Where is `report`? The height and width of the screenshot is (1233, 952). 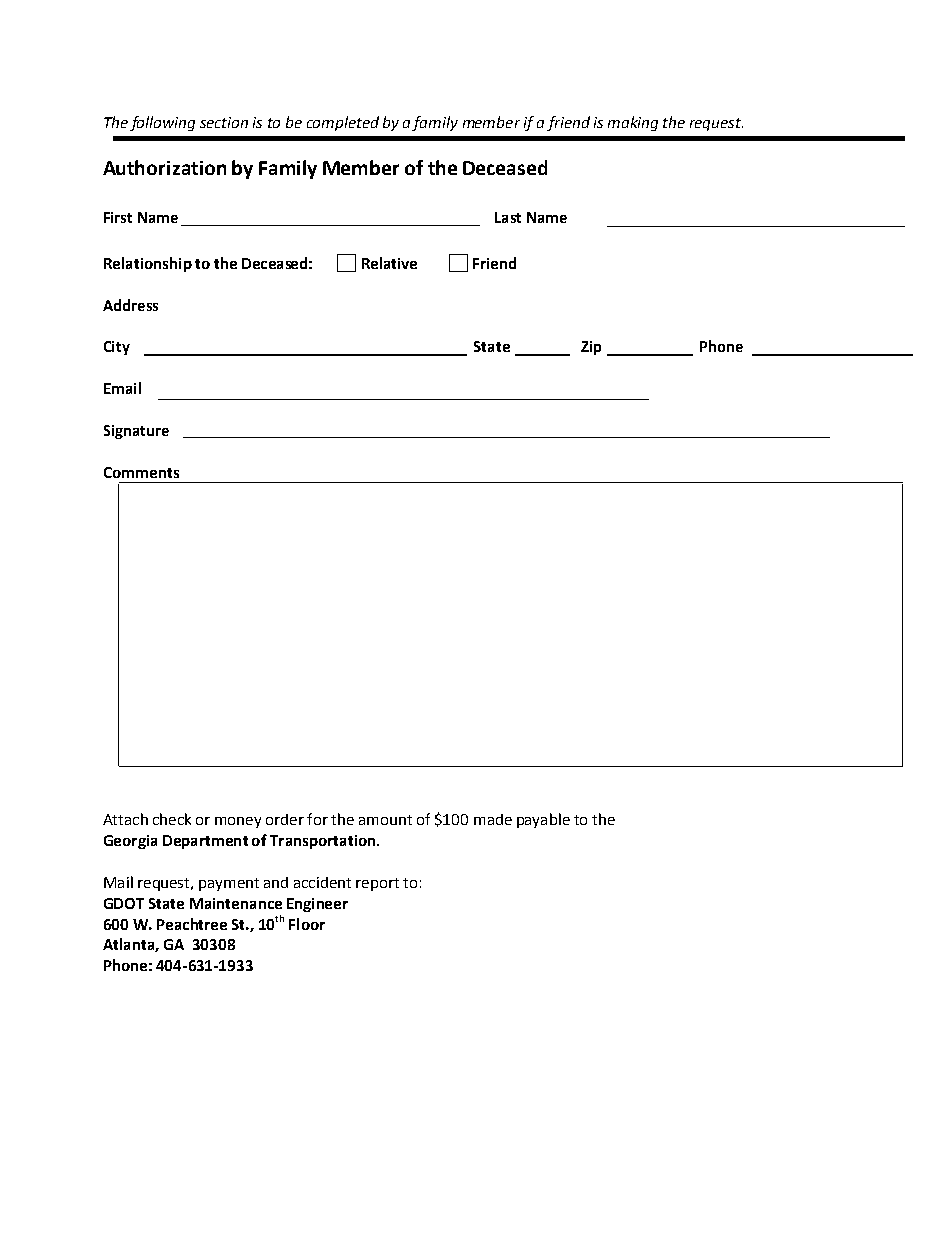 report is located at coordinates (377, 884).
